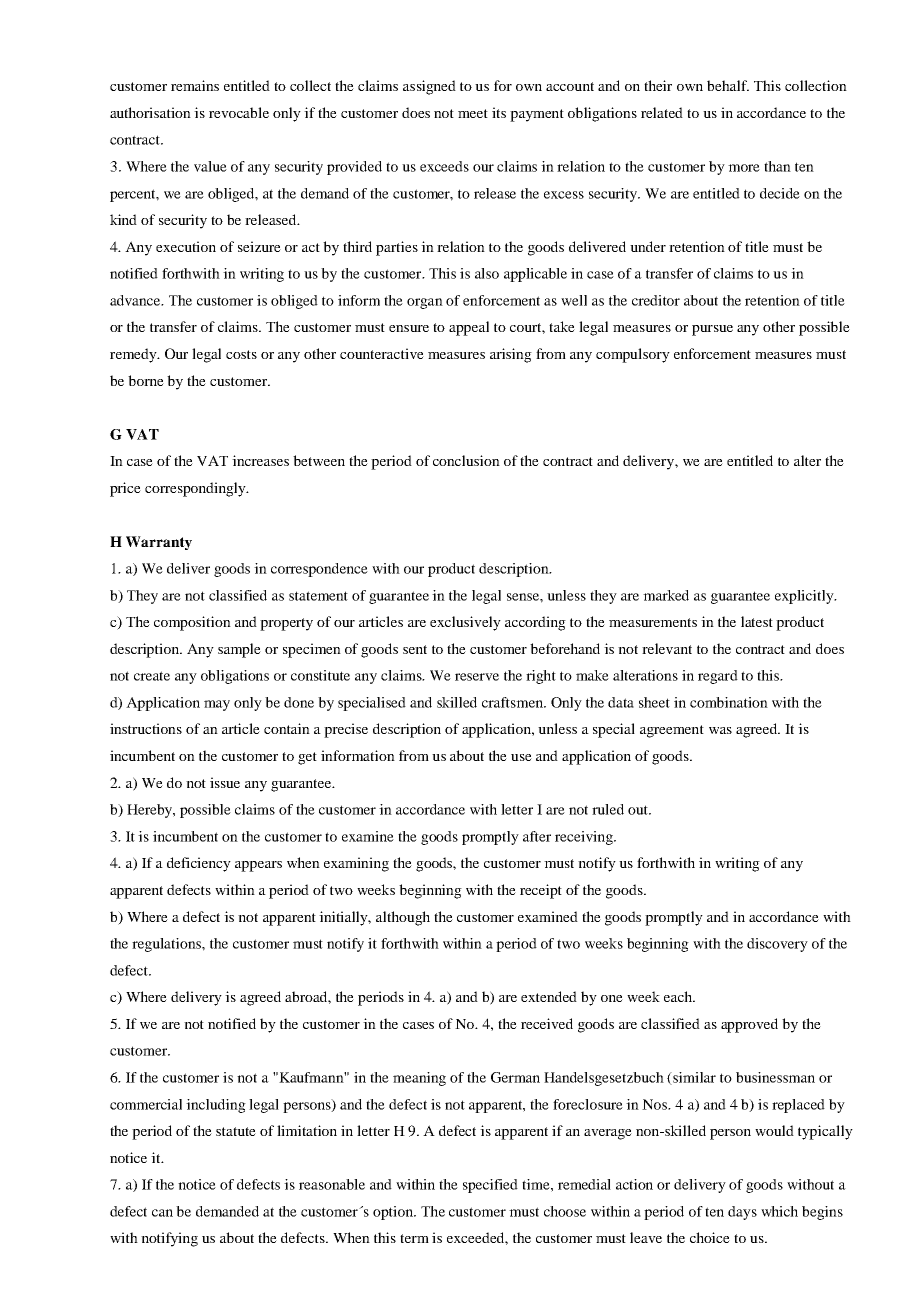  What do you see at coordinates (239, 112) in the document?
I see `revocable` at bounding box center [239, 112].
